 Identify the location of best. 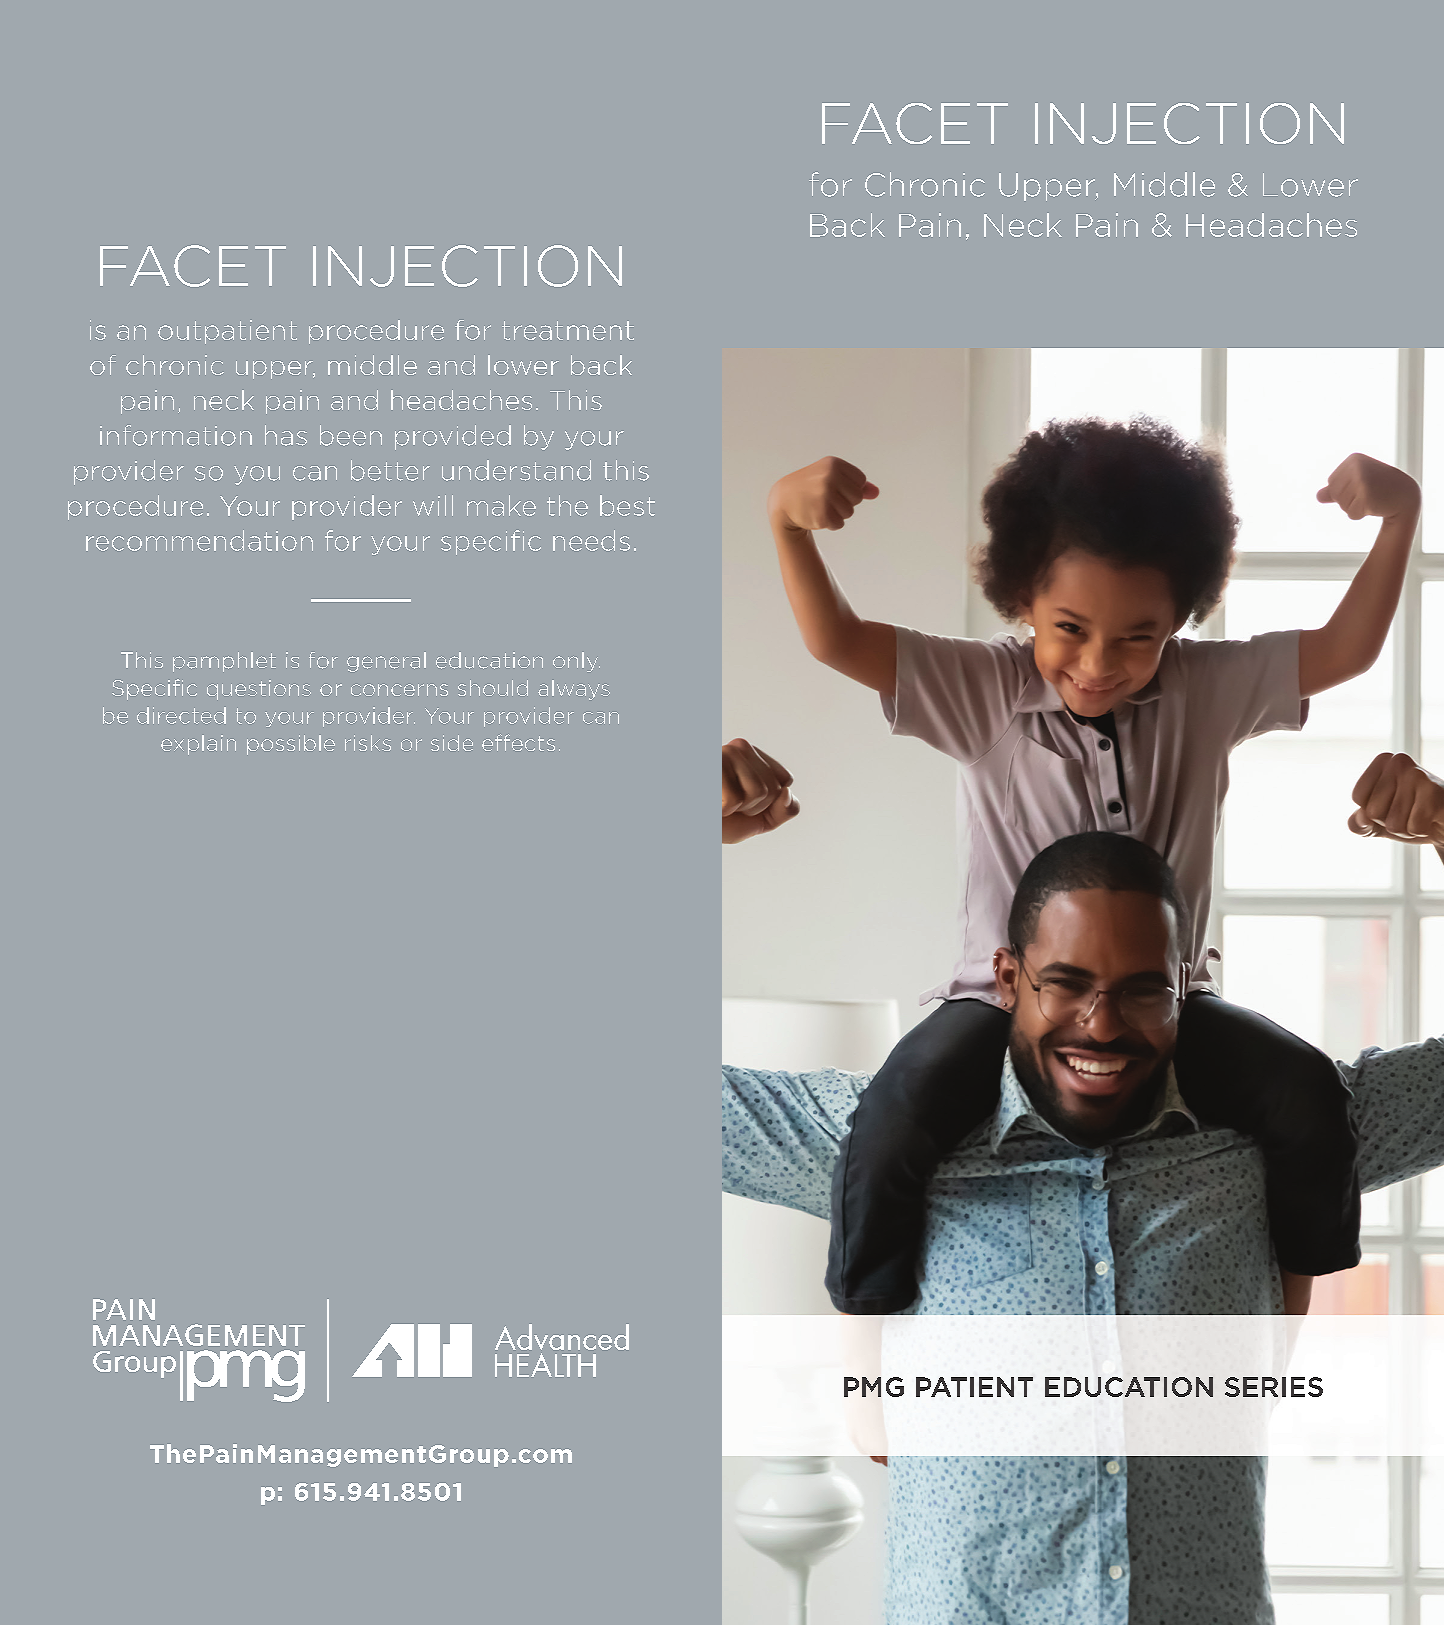
(627, 505).
